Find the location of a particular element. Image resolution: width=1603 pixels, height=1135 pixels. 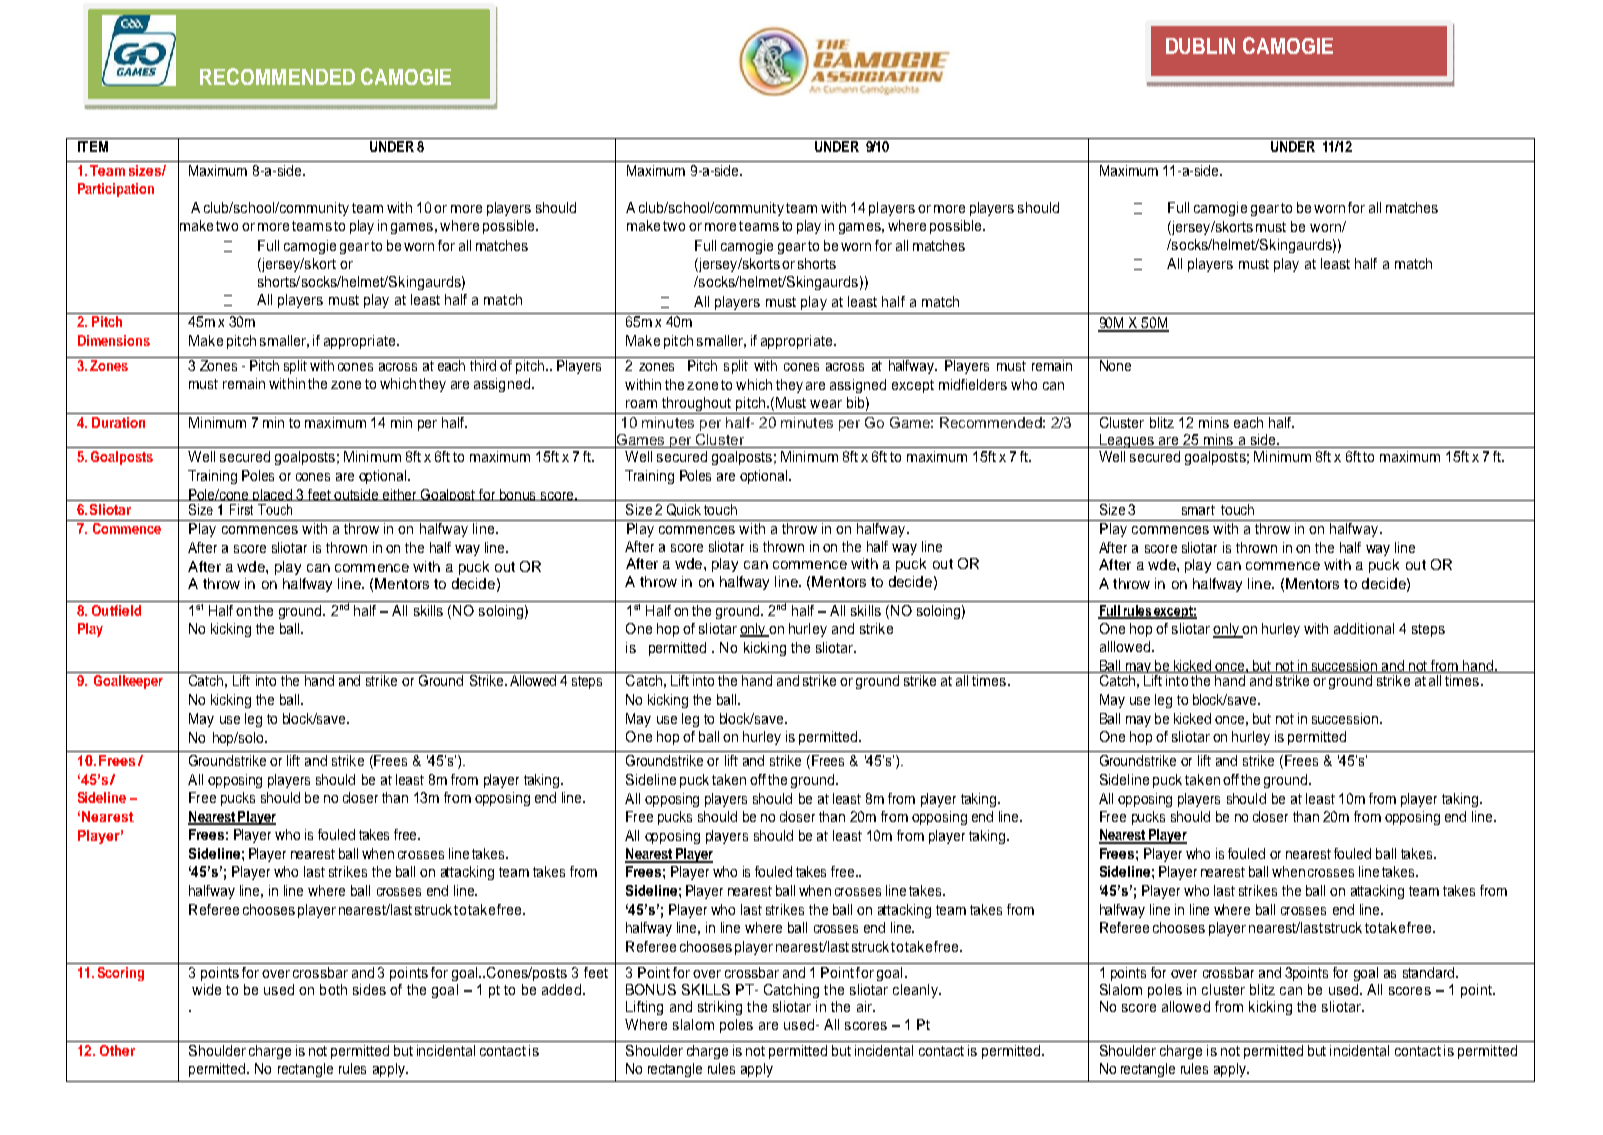

Outfield is located at coordinates (116, 610).
